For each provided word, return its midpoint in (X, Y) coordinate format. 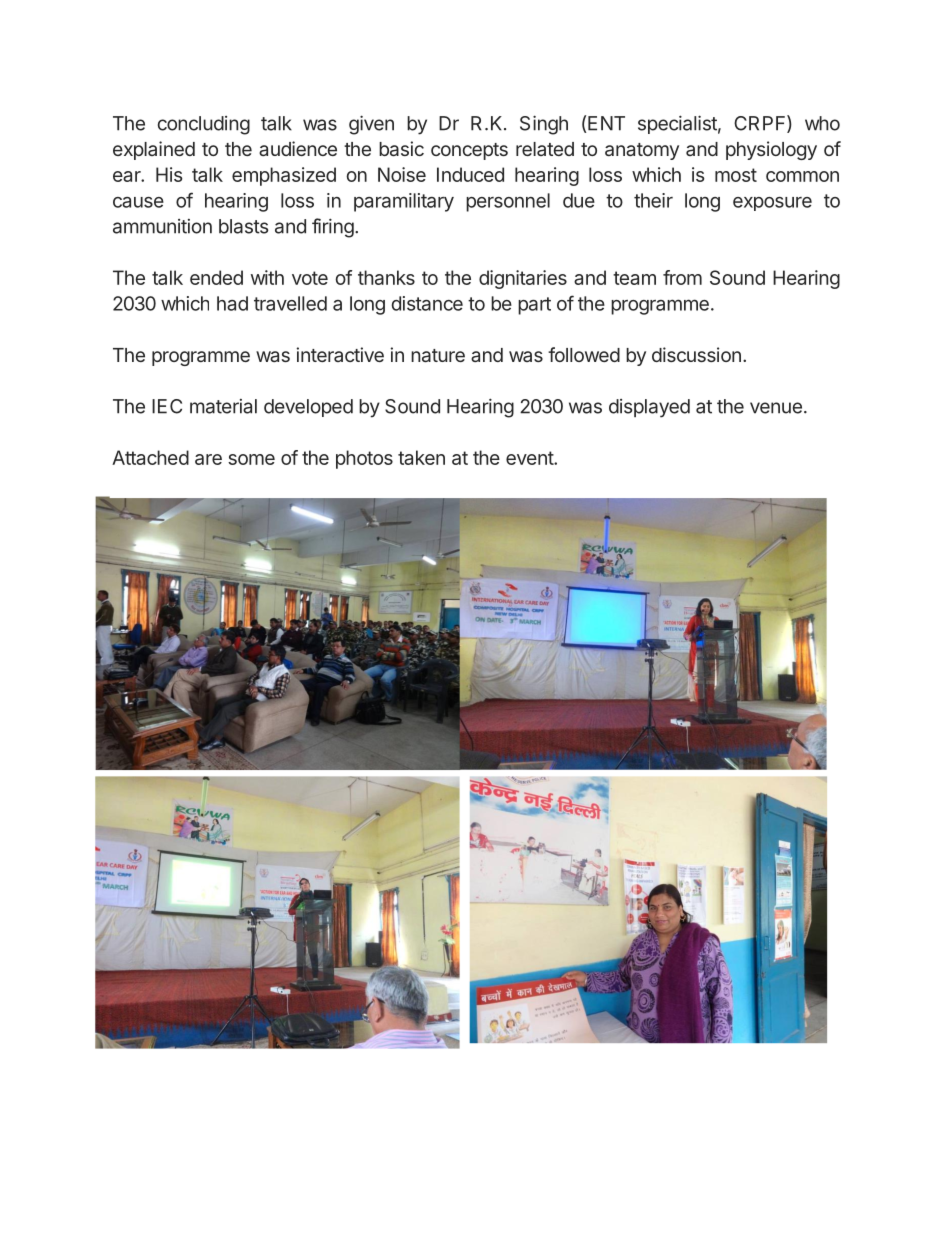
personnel (508, 202)
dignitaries (523, 279)
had (232, 303)
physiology (771, 150)
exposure (772, 204)
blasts (243, 226)
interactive (340, 354)
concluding (204, 125)
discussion (696, 354)
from (682, 277)
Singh (544, 125)
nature (438, 355)
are (208, 459)
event (530, 458)
